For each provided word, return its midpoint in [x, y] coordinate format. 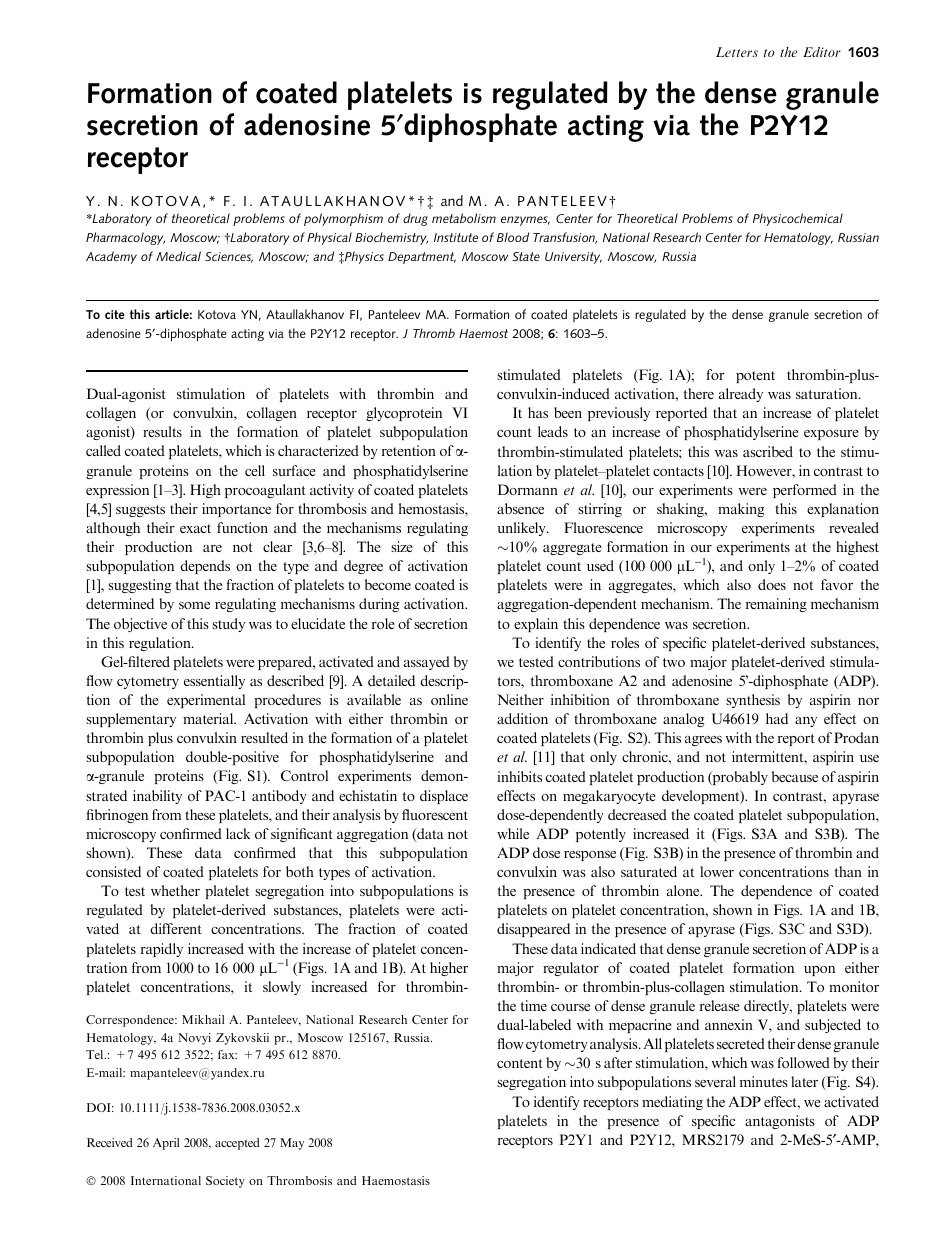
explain [536, 625]
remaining [776, 605]
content [520, 1063]
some [194, 605]
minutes [764, 1081]
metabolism [464, 218]
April [166, 1144]
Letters [737, 52]
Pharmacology [125, 238]
